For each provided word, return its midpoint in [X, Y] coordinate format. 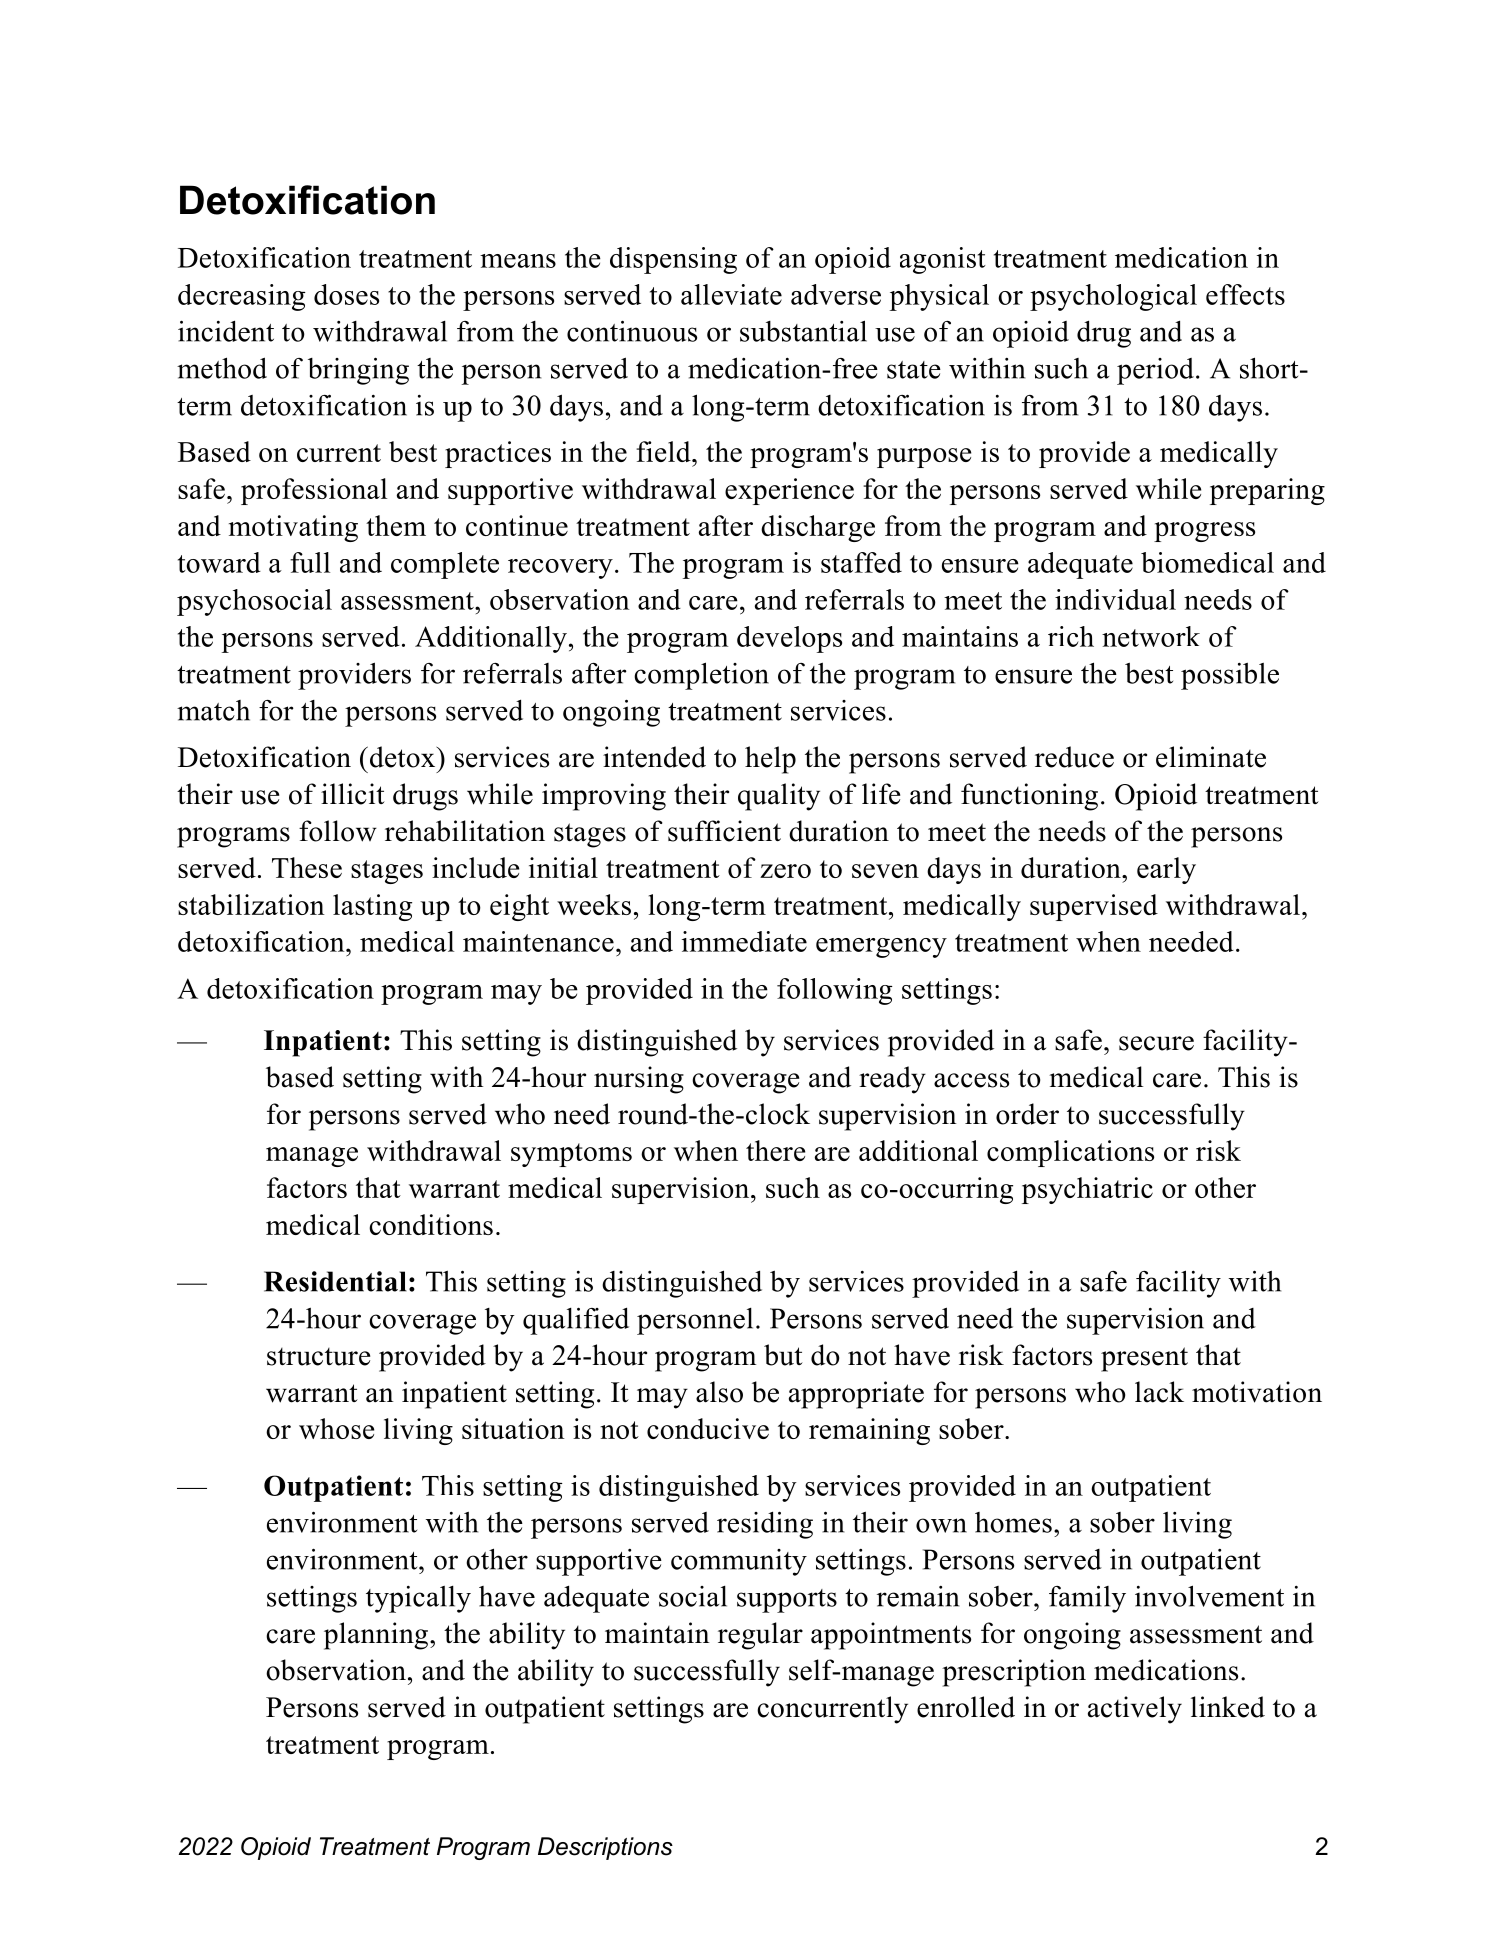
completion [701, 676]
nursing [639, 1080]
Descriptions [605, 1848]
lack [1159, 1392]
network [1151, 636]
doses [346, 294]
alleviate [731, 294]
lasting [372, 907]
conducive [708, 1428]
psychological [1113, 297]
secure [1156, 1043]
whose [336, 1428]
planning [377, 1636]
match [213, 710]
